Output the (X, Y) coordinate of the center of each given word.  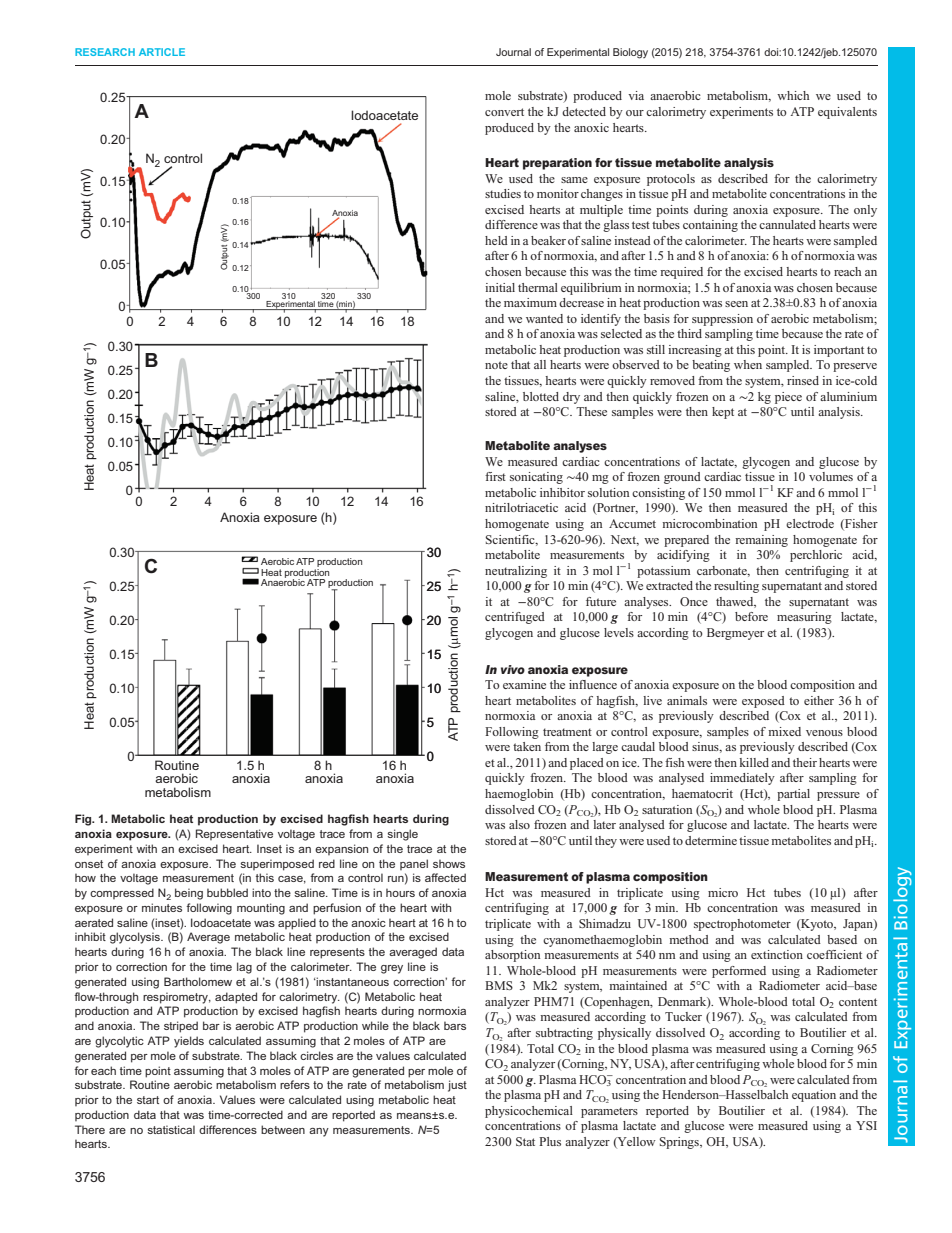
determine (711, 840)
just (457, 1086)
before (751, 616)
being (189, 894)
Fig (84, 820)
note (496, 365)
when (748, 364)
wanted (544, 318)
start (148, 1100)
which (793, 95)
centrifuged (515, 618)
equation (814, 1096)
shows (449, 863)
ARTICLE (162, 52)
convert (504, 112)
